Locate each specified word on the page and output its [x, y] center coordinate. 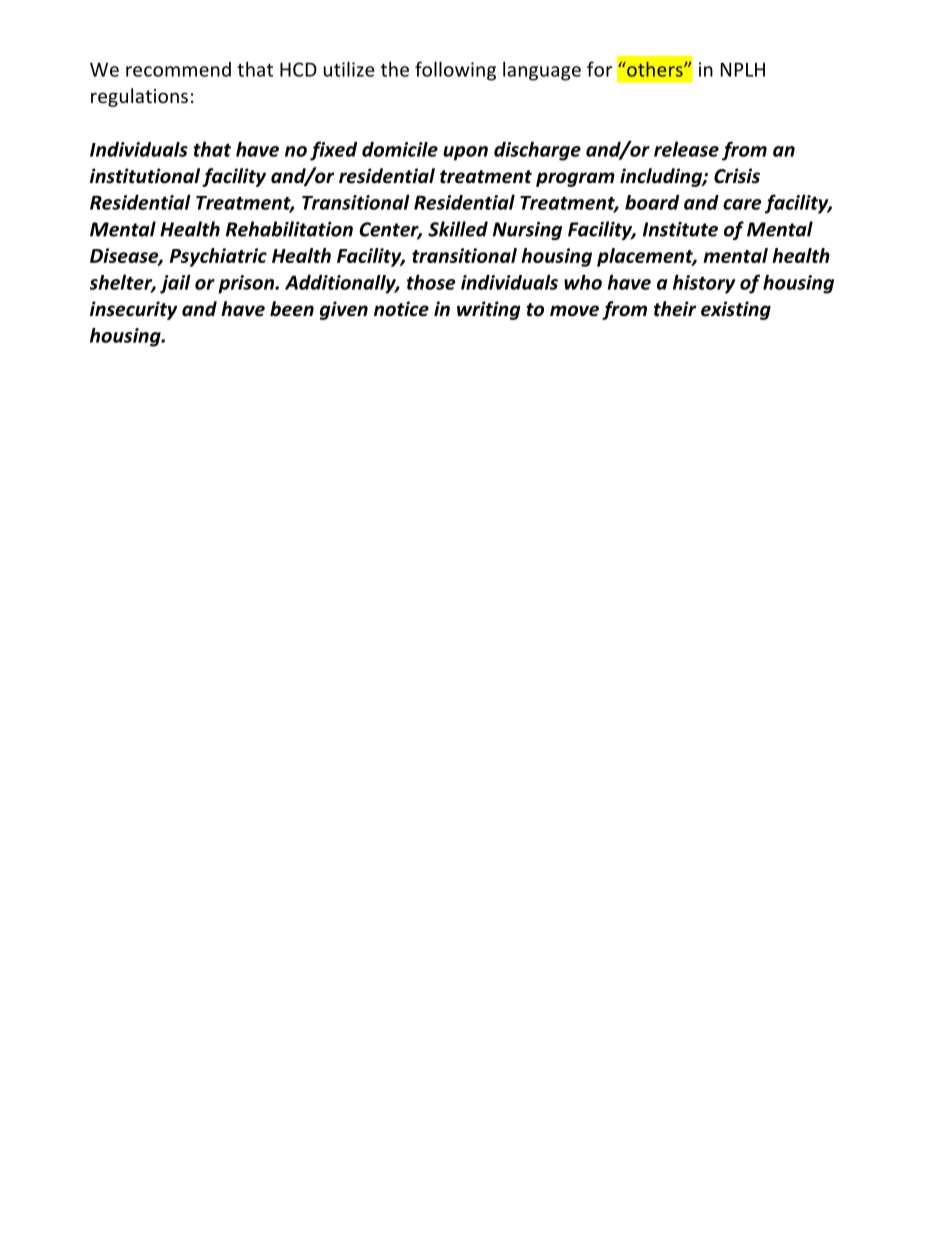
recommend [178, 69]
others [655, 69]
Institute [680, 229]
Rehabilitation [289, 229]
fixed [333, 151]
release [686, 149]
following [455, 71]
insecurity [134, 310]
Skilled [458, 229]
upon [465, 153]
